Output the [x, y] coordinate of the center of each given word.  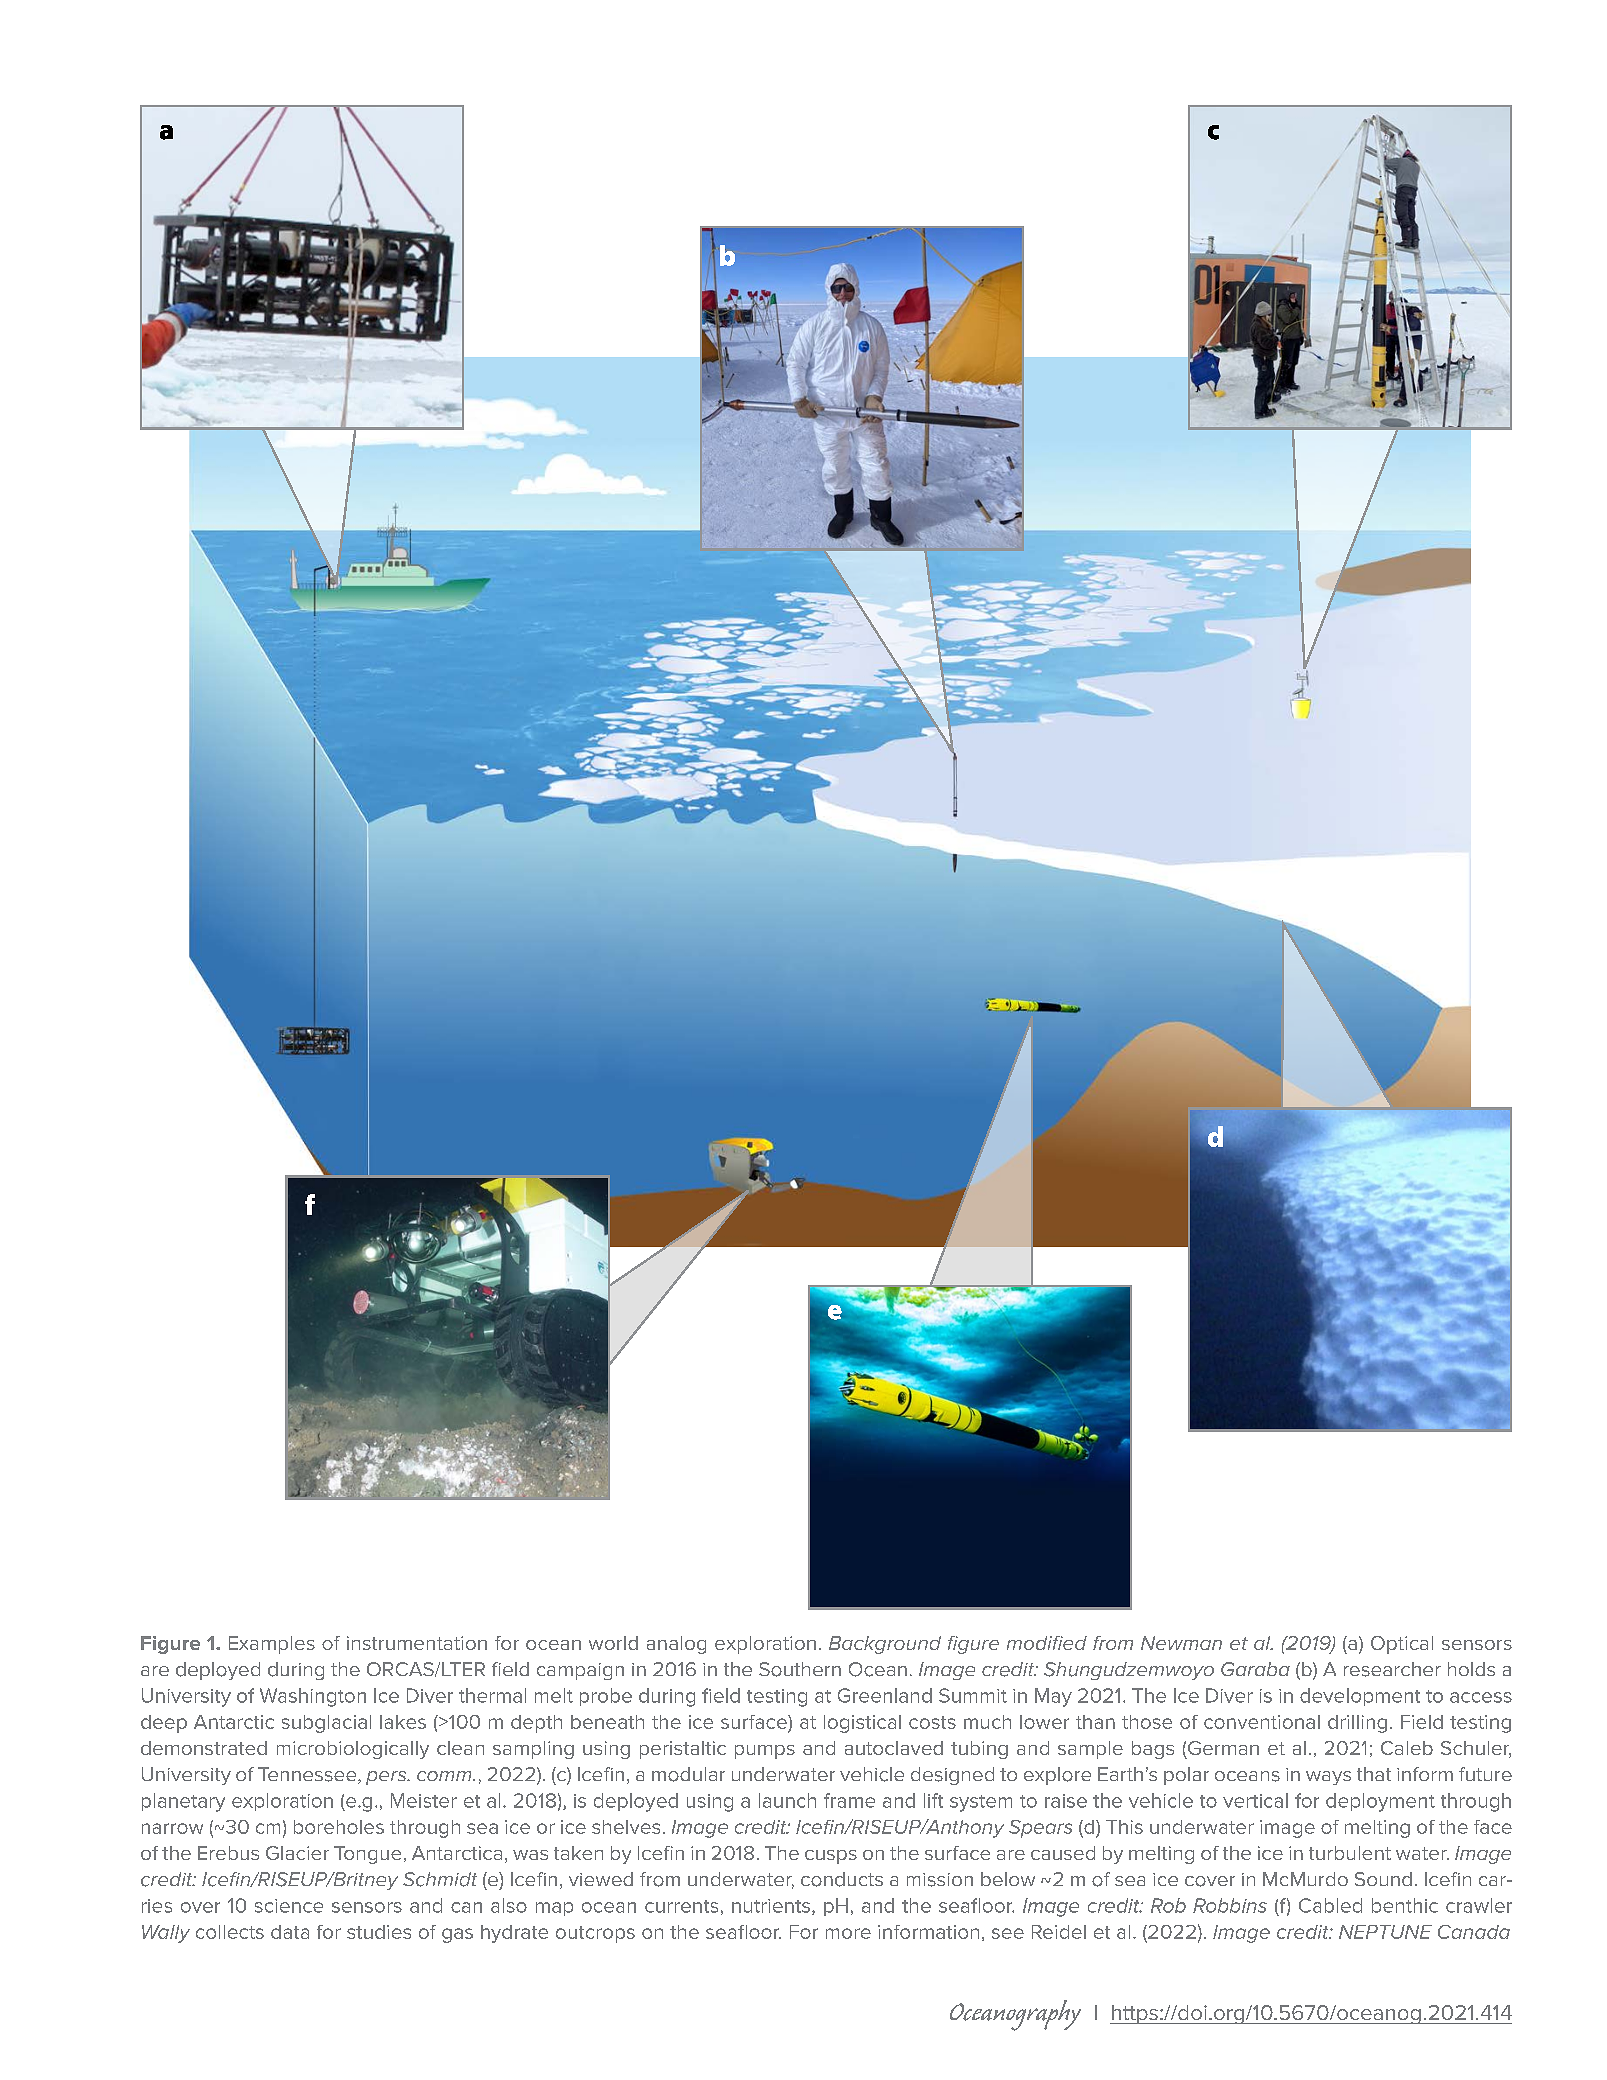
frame [849, 1800]
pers [387, 1778]
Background [885, 1645]
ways [1328, 1778]
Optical [1402, 1645]
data [290, 1932]
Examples [272, 1645]
